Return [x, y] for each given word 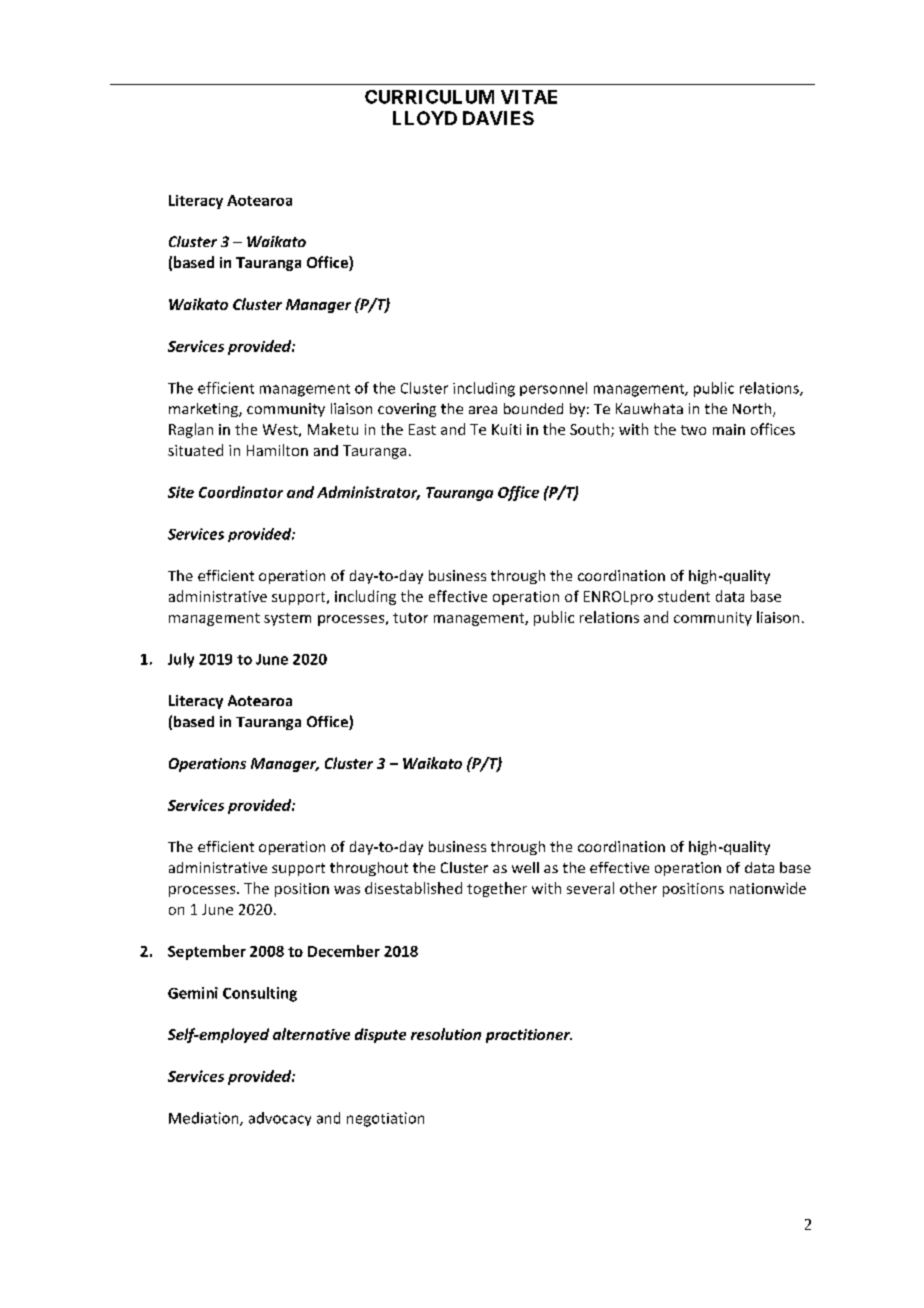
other [638, 888]
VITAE [529, 97]
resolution [446, 1034]
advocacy [280, 1119]
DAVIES [498, 118]
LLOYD [425, 118]
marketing [204, 410]
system [287, 619]
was [347, 890]
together [497, 889]
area [483, 410]
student [684, 596]
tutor [410, 618]
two [693, 430]
